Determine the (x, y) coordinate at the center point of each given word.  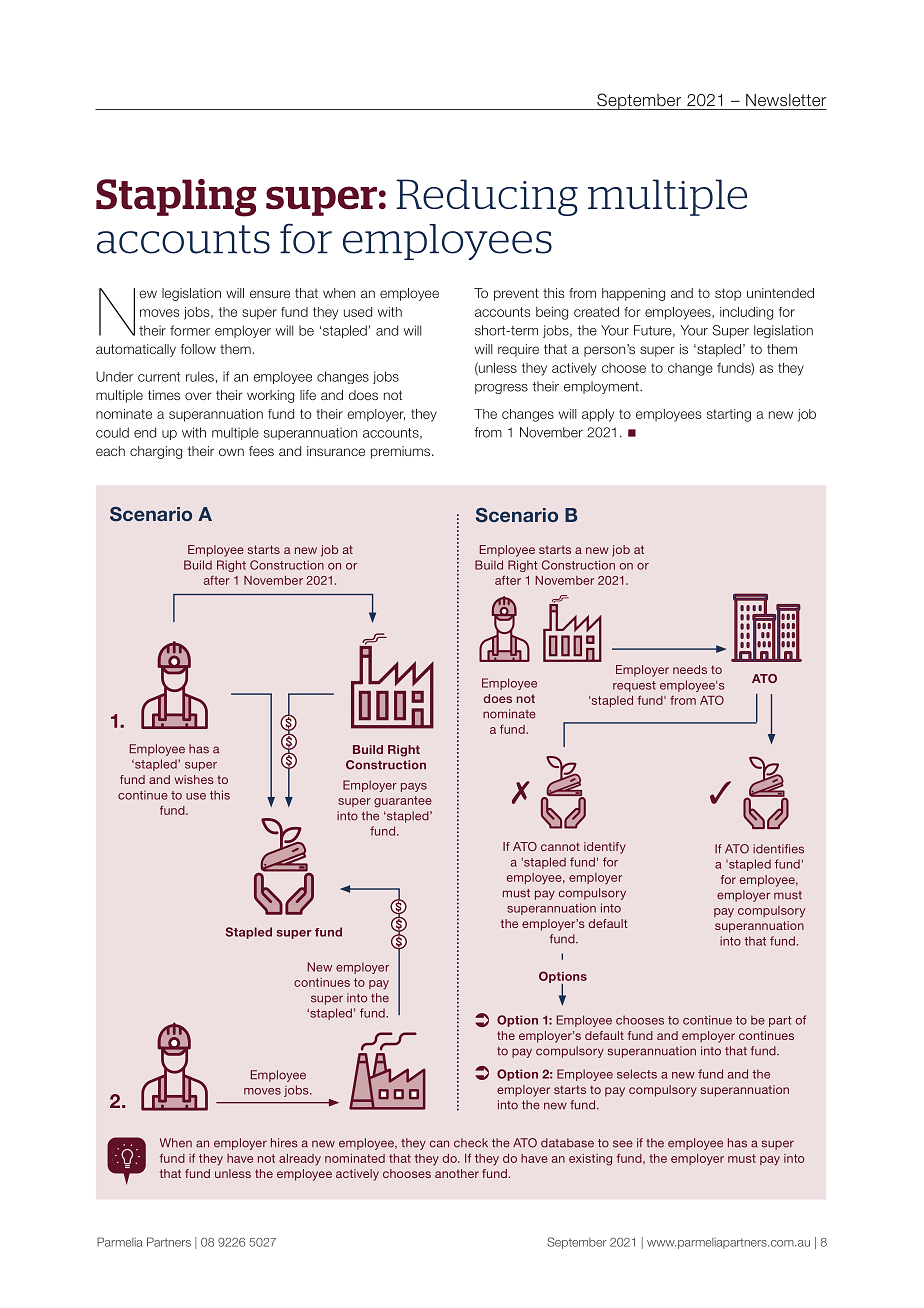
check (471, 1143)
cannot (560, 846)
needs (690, 669)
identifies (778, 849)
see (623, 1144)
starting (729, 415)
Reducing (487, 197)
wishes (194, 779)
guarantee (403, 802)
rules (200, 376)
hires (284, 1143)
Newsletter (786, 100)
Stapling (176, 198)
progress (501, 389)
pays (414, 787)
